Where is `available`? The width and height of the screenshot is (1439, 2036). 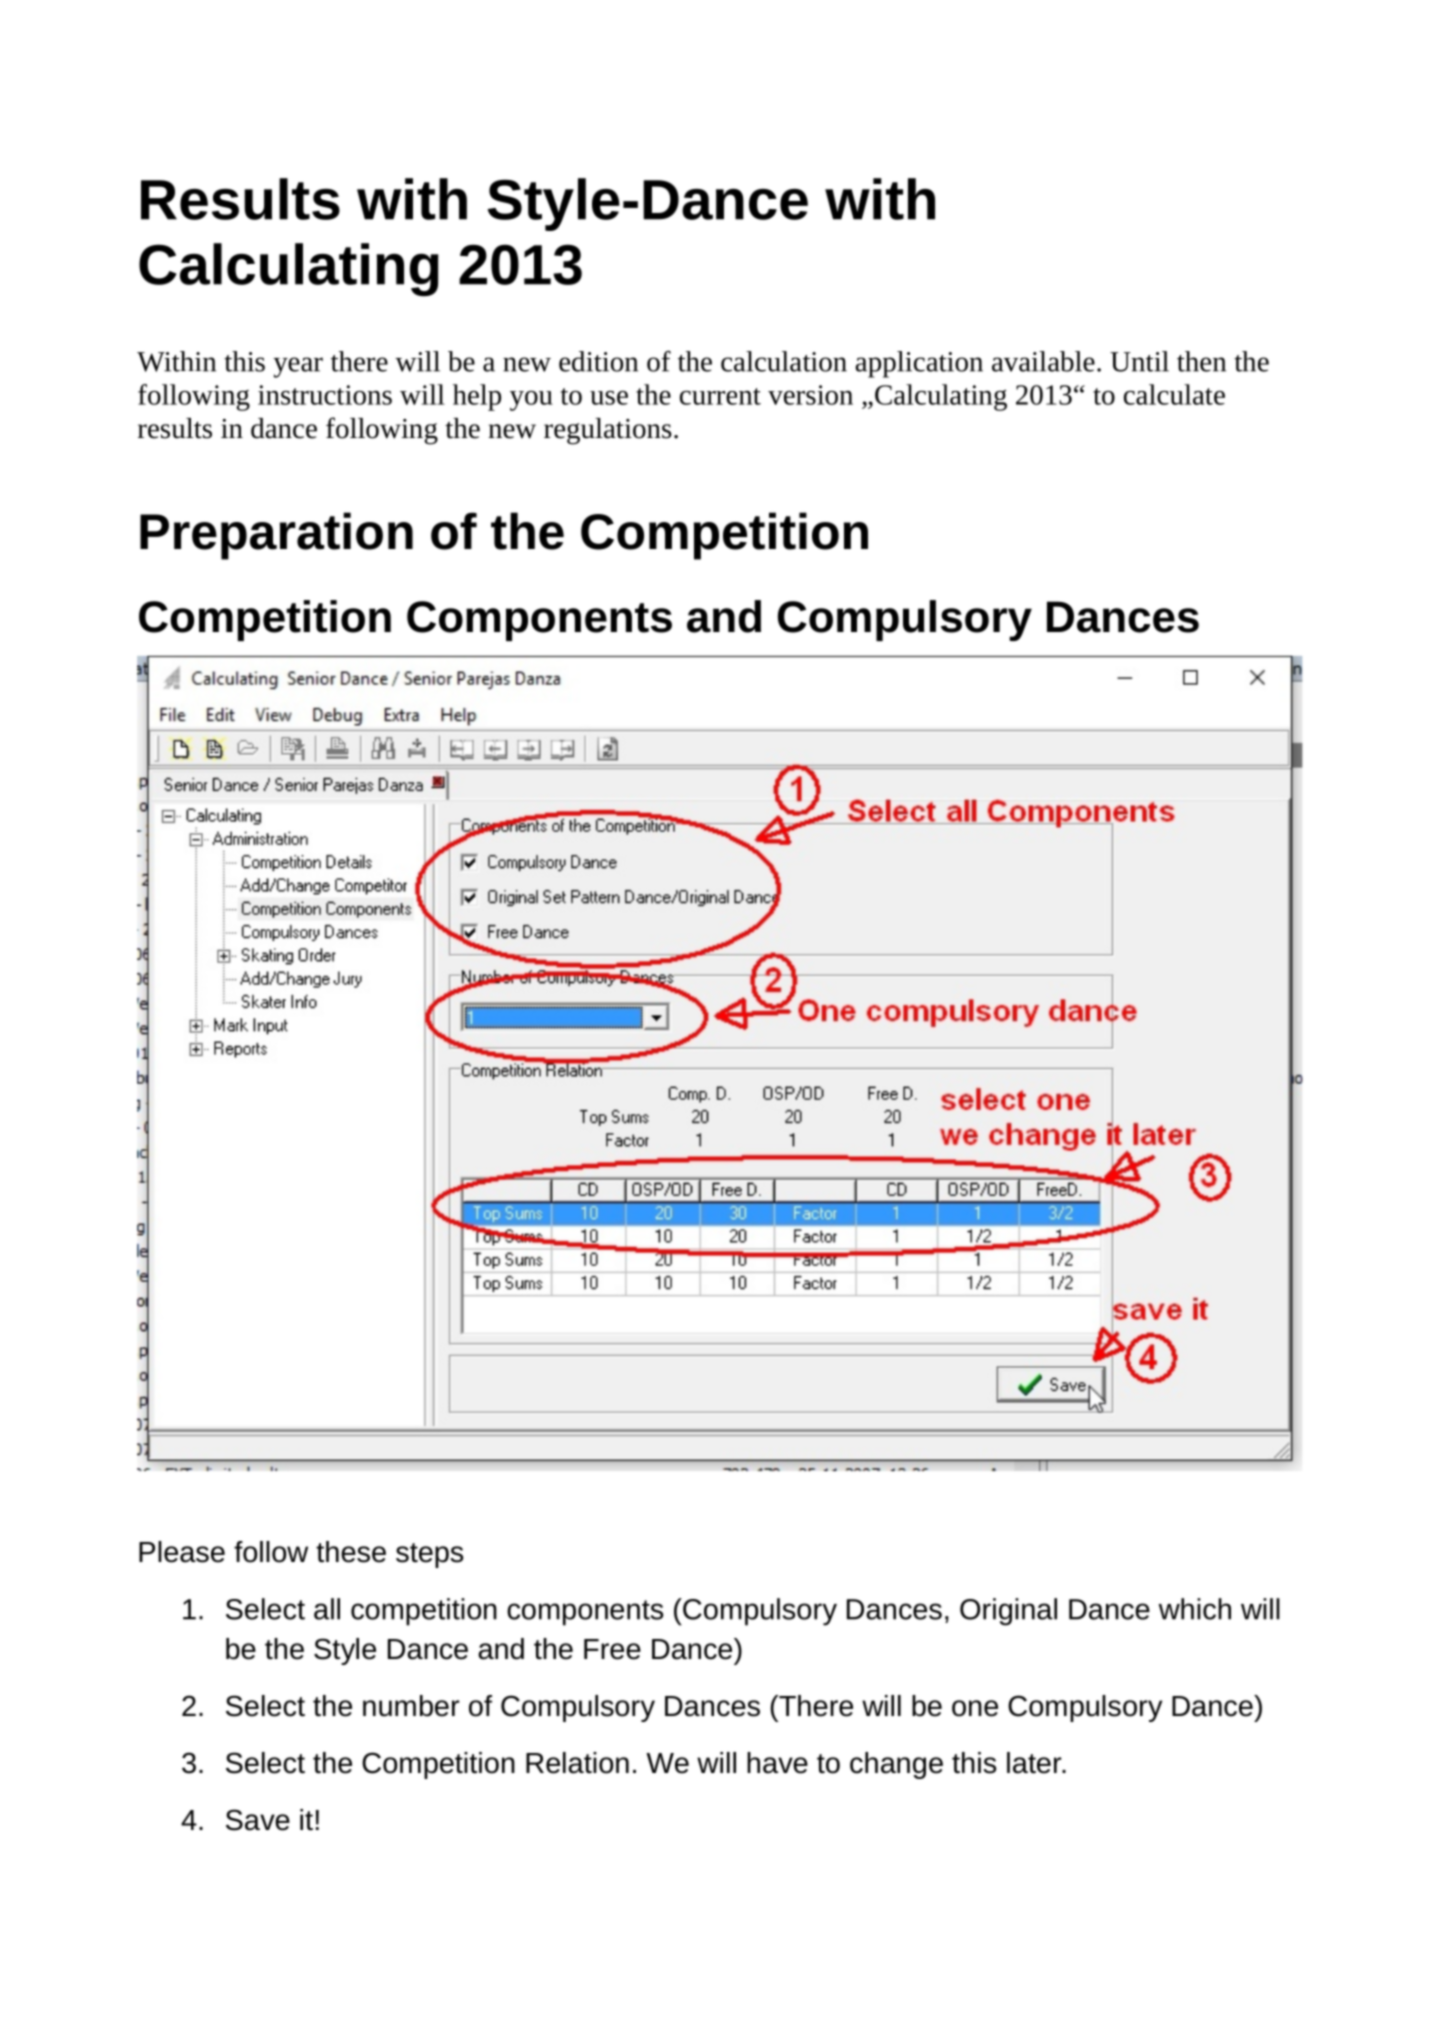 available is located at coordinates (1043, 361).
